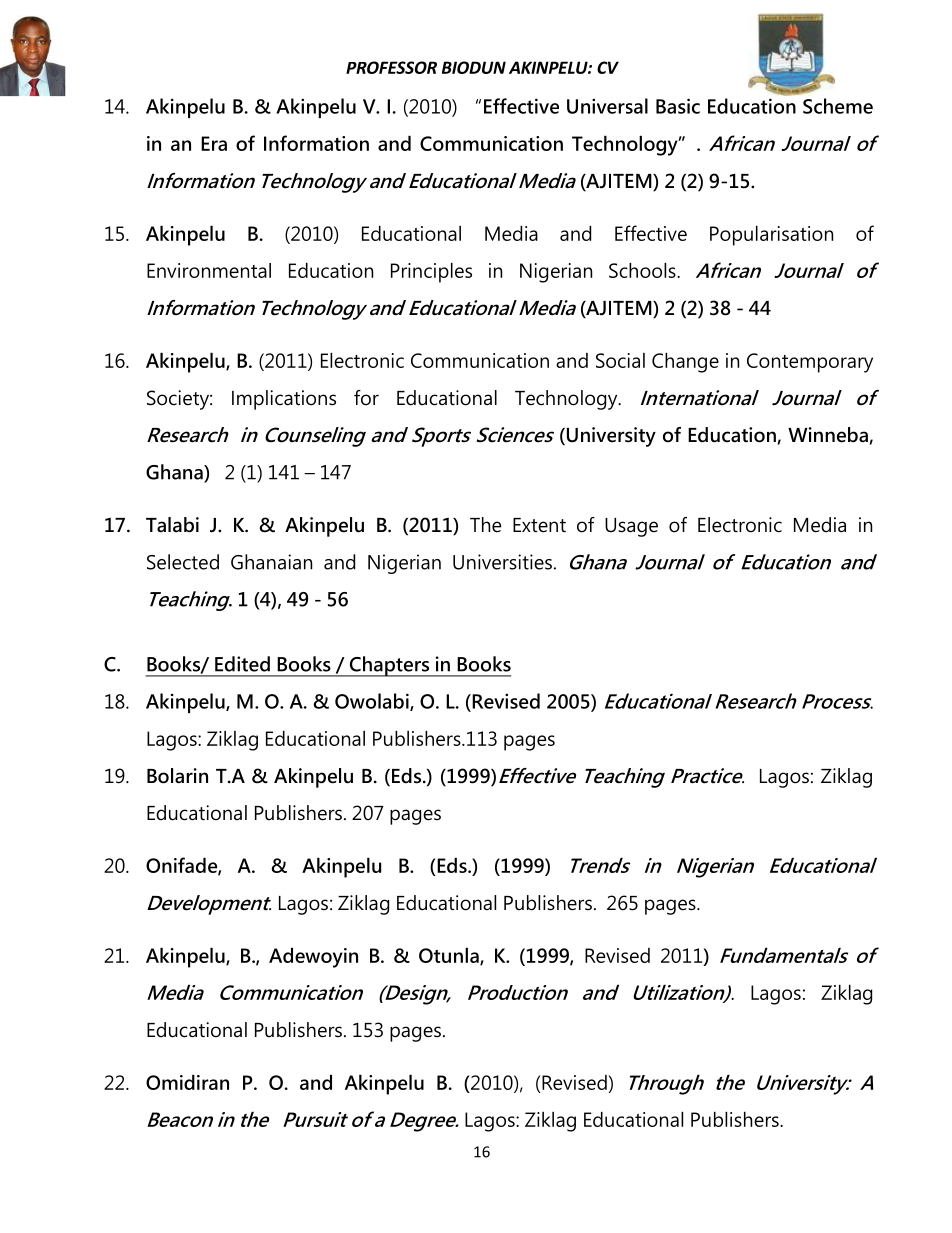 The image size is (952, 1233). Describe the element at coordinates (620, 360) in the document. I see `Social` at that location.
